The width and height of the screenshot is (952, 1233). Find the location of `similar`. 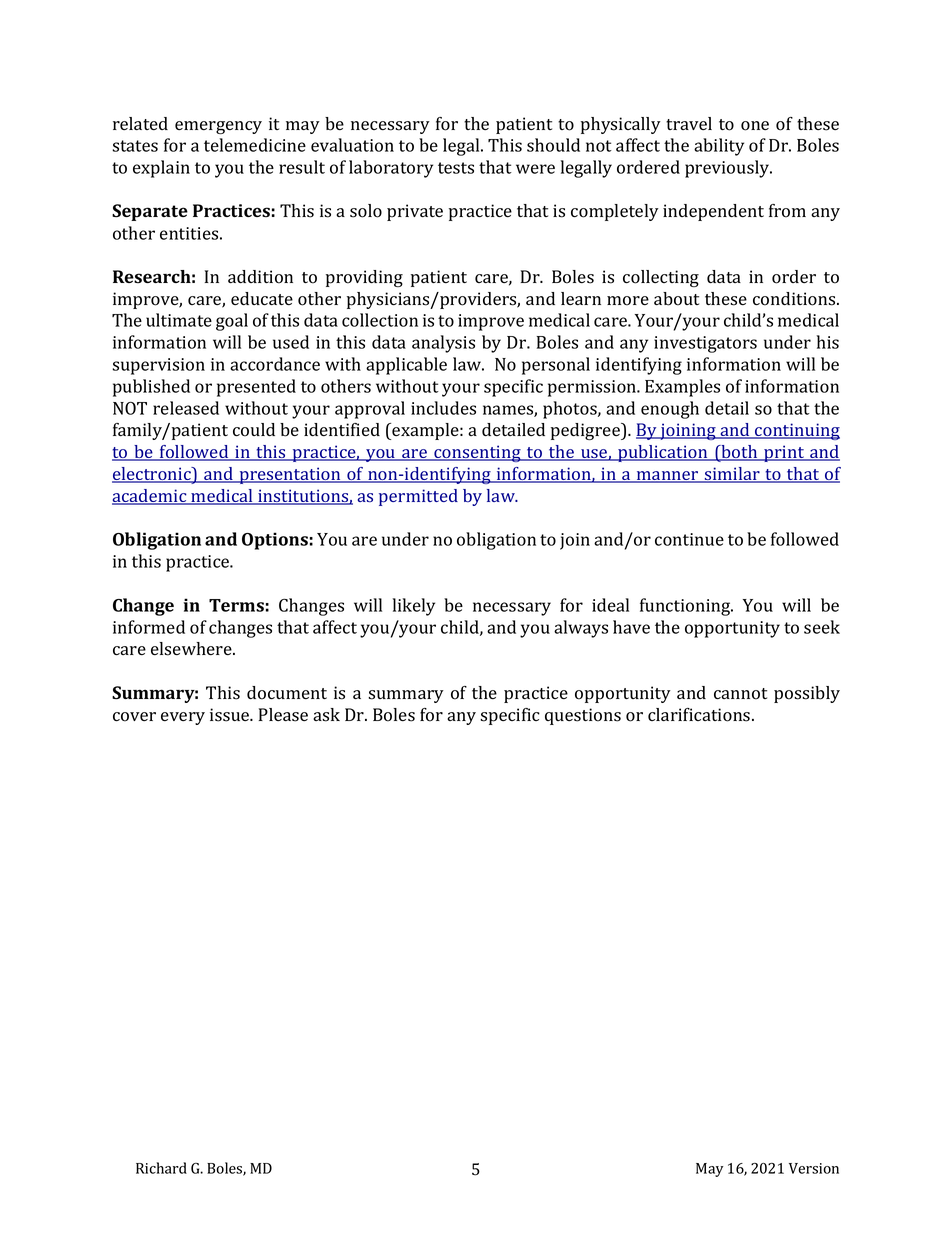

similar is located at coordinates (732, 475).
